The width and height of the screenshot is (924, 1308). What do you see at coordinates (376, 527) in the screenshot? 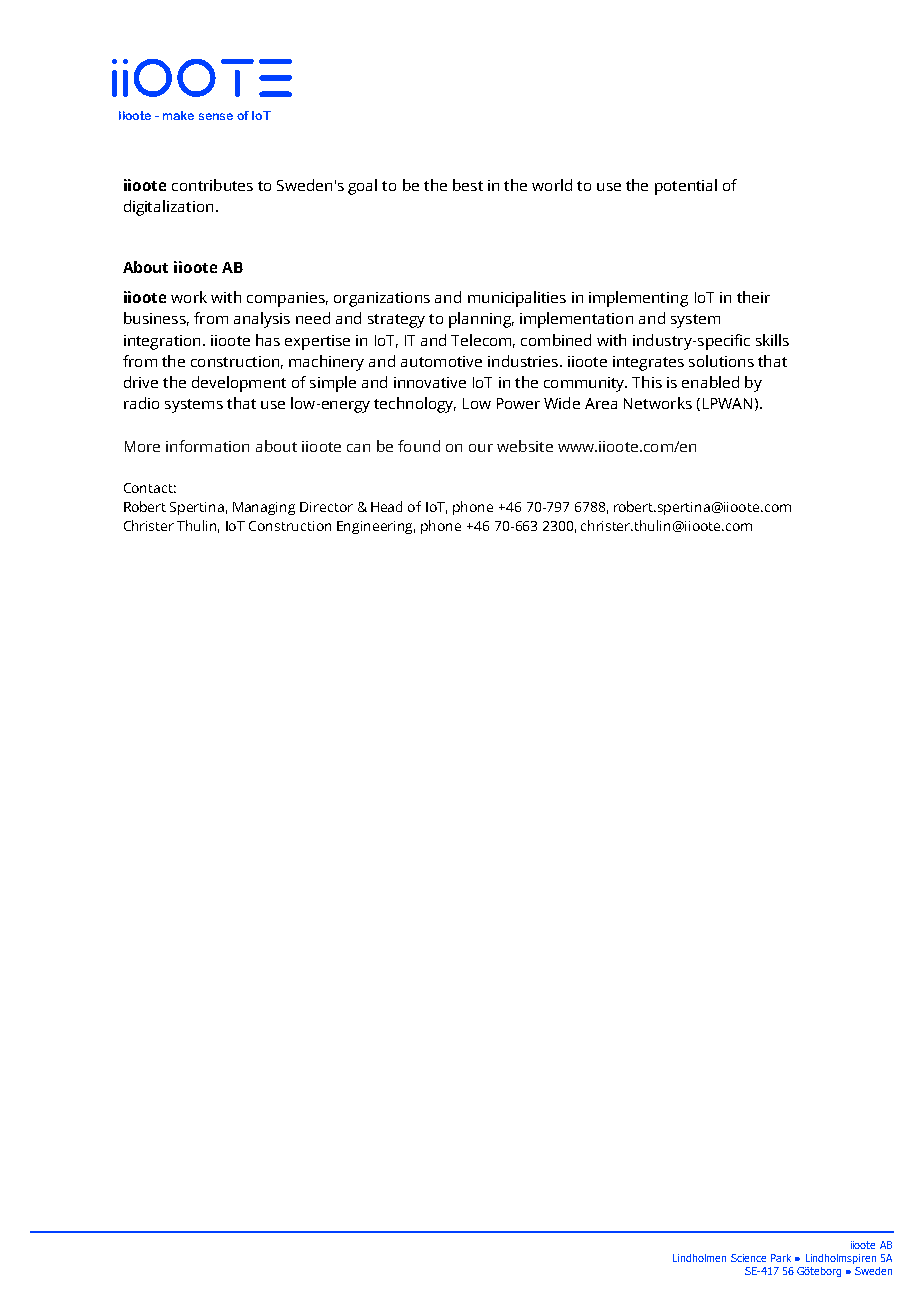
I see `Engineering` at bounding box center [376, 527].
